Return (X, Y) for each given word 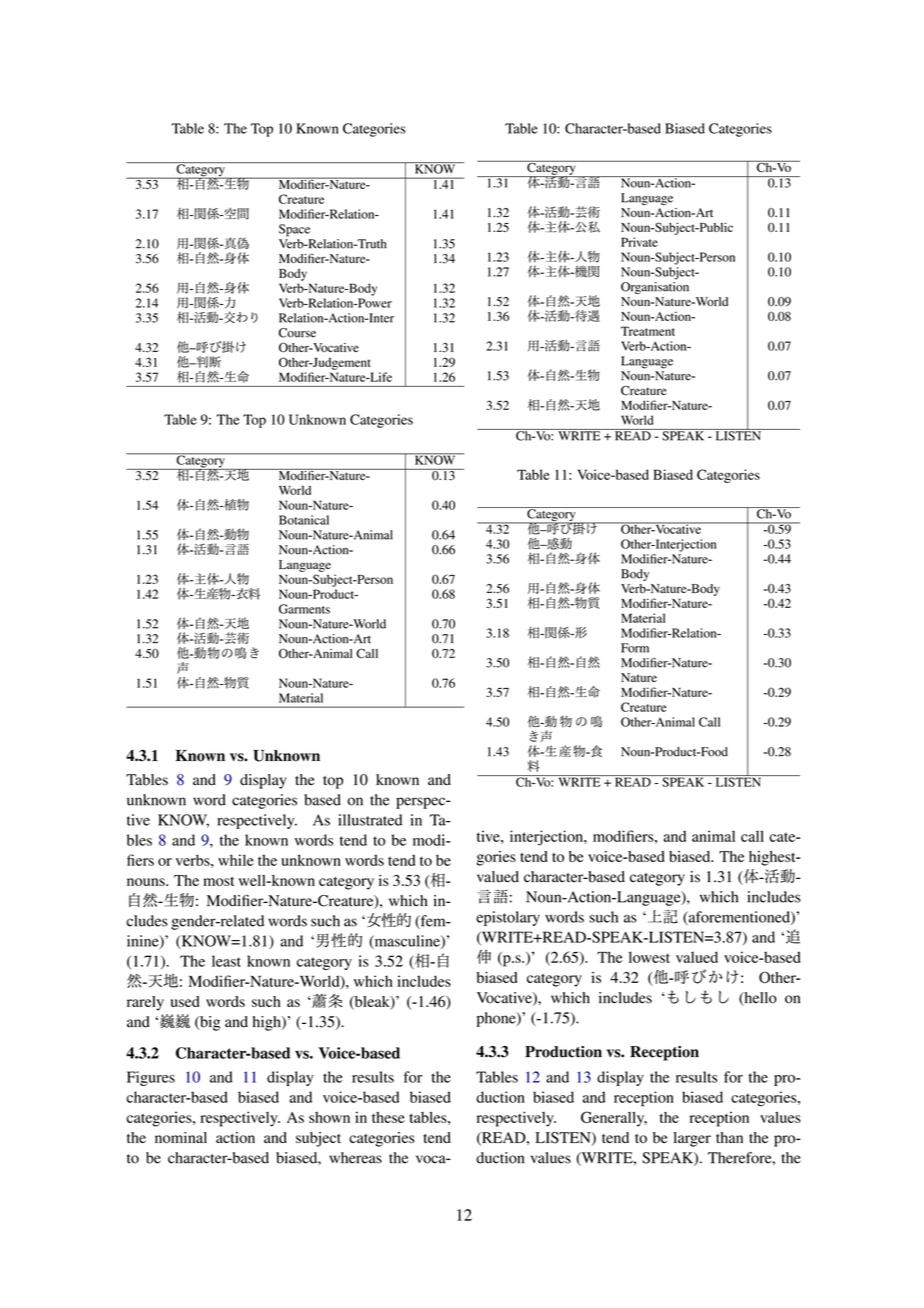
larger (692, 1139)
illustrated (370, 820)
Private (639, 242)
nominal (181, 1138)
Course (297, 333)
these (388, 1117)
